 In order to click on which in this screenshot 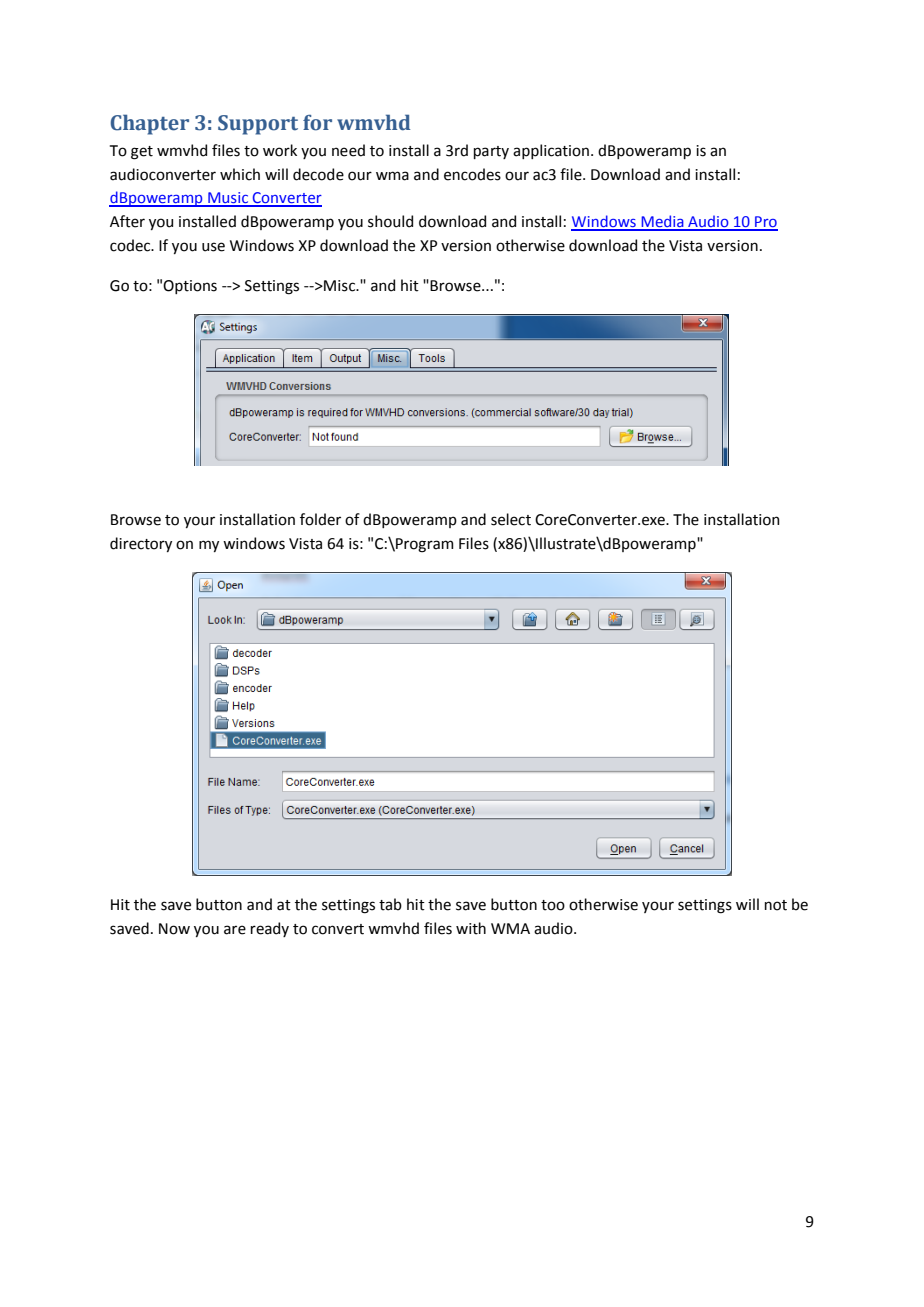, I will do `click(240, 174)`.
